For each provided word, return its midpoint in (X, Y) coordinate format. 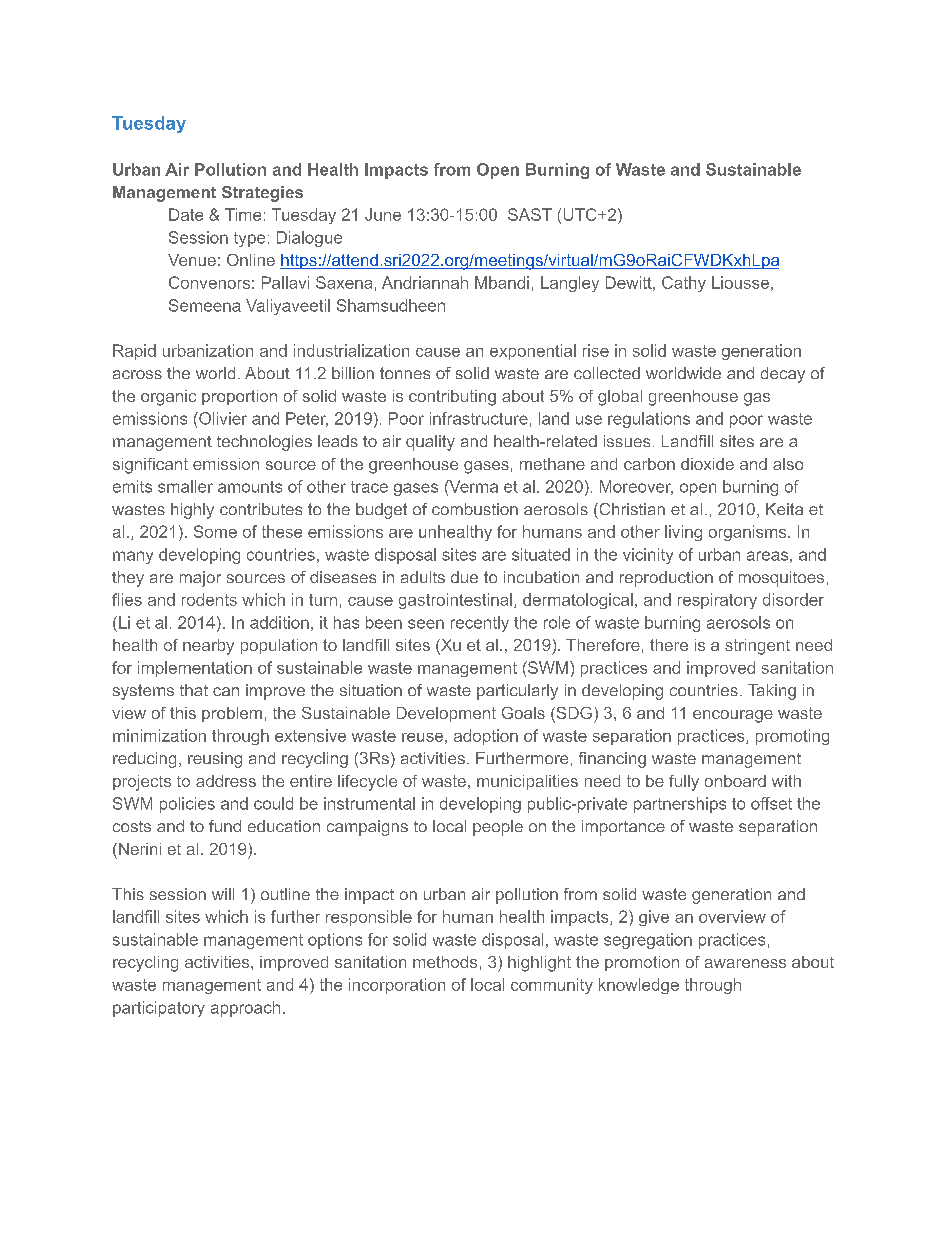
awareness (745, 963)
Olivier (222, 418)
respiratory (717, 601)
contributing (452, 398)
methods (445, 962)
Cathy (684, 284)
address (226, 781)
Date (186, 214)
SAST (530, 214)
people (498, 828)
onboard (735, 781)
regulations (649, 420)
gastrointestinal (455, 601)
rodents (209, 599)
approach (245, 1009)
